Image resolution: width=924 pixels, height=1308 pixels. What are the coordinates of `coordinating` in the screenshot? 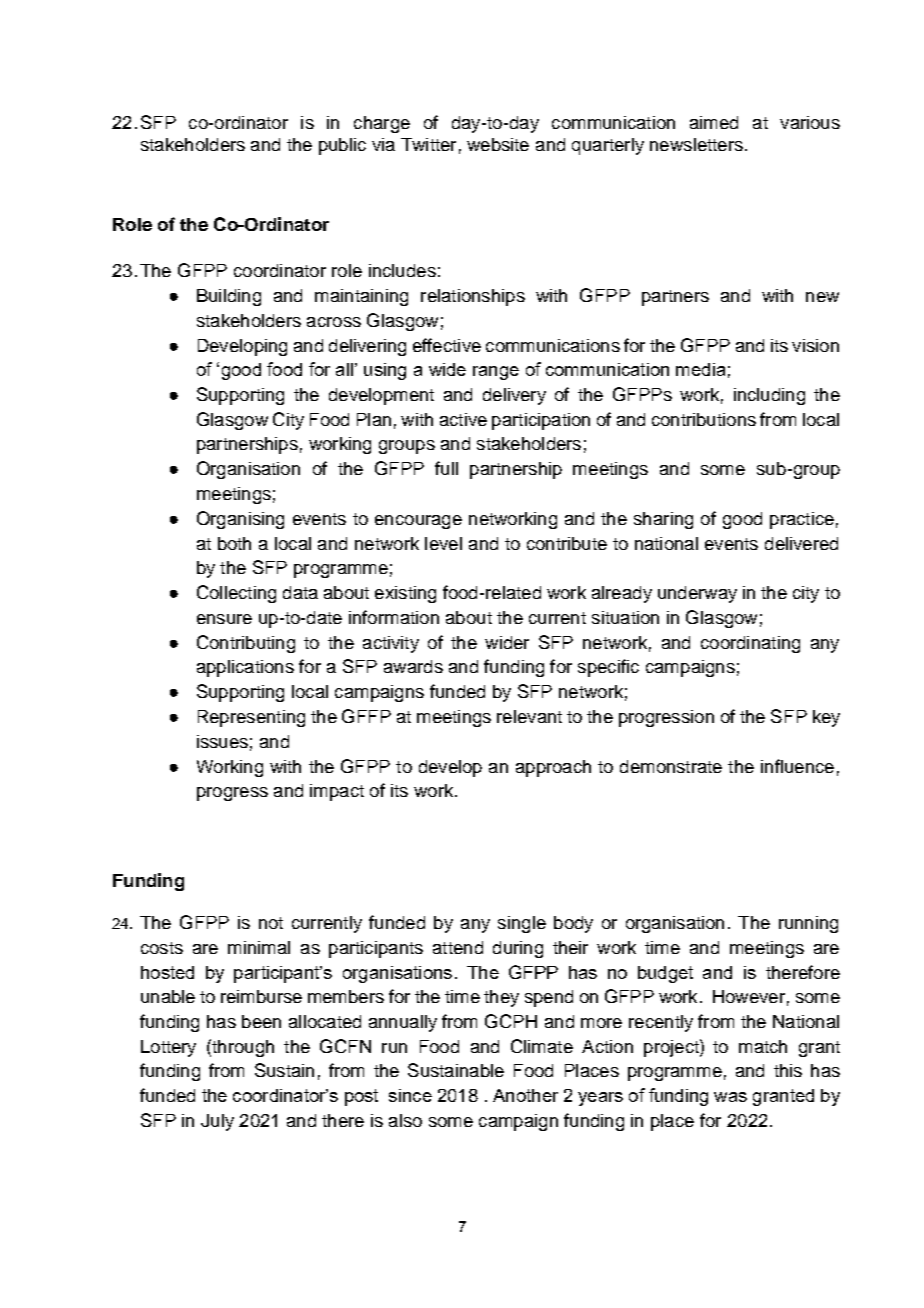 It's located at (750, 644).
